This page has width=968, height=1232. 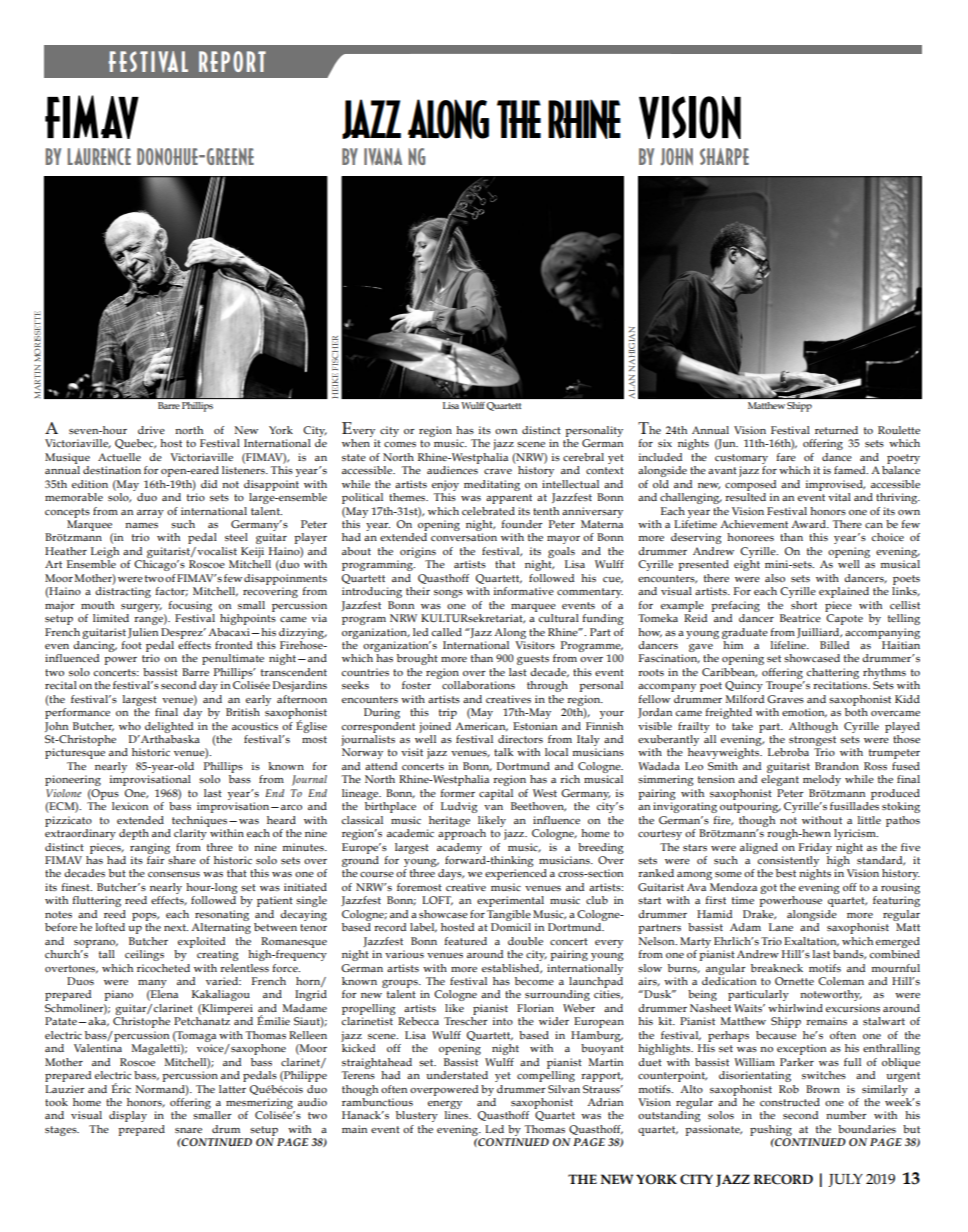 I want to click on sharpe, so click(x=724, y=156).
